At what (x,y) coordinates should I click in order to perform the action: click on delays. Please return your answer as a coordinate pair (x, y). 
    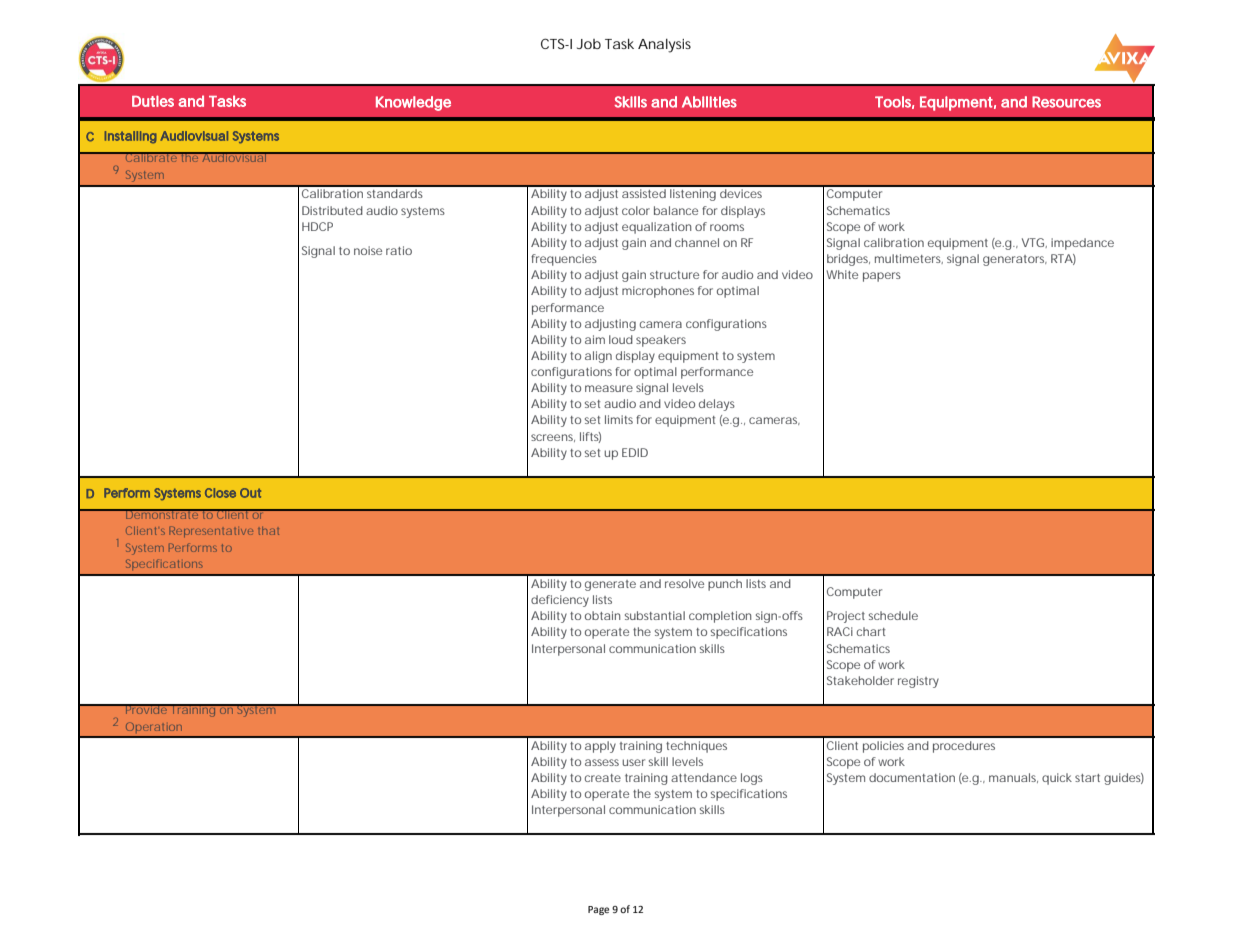
    Looking at the image, I should click on (717, 405).
